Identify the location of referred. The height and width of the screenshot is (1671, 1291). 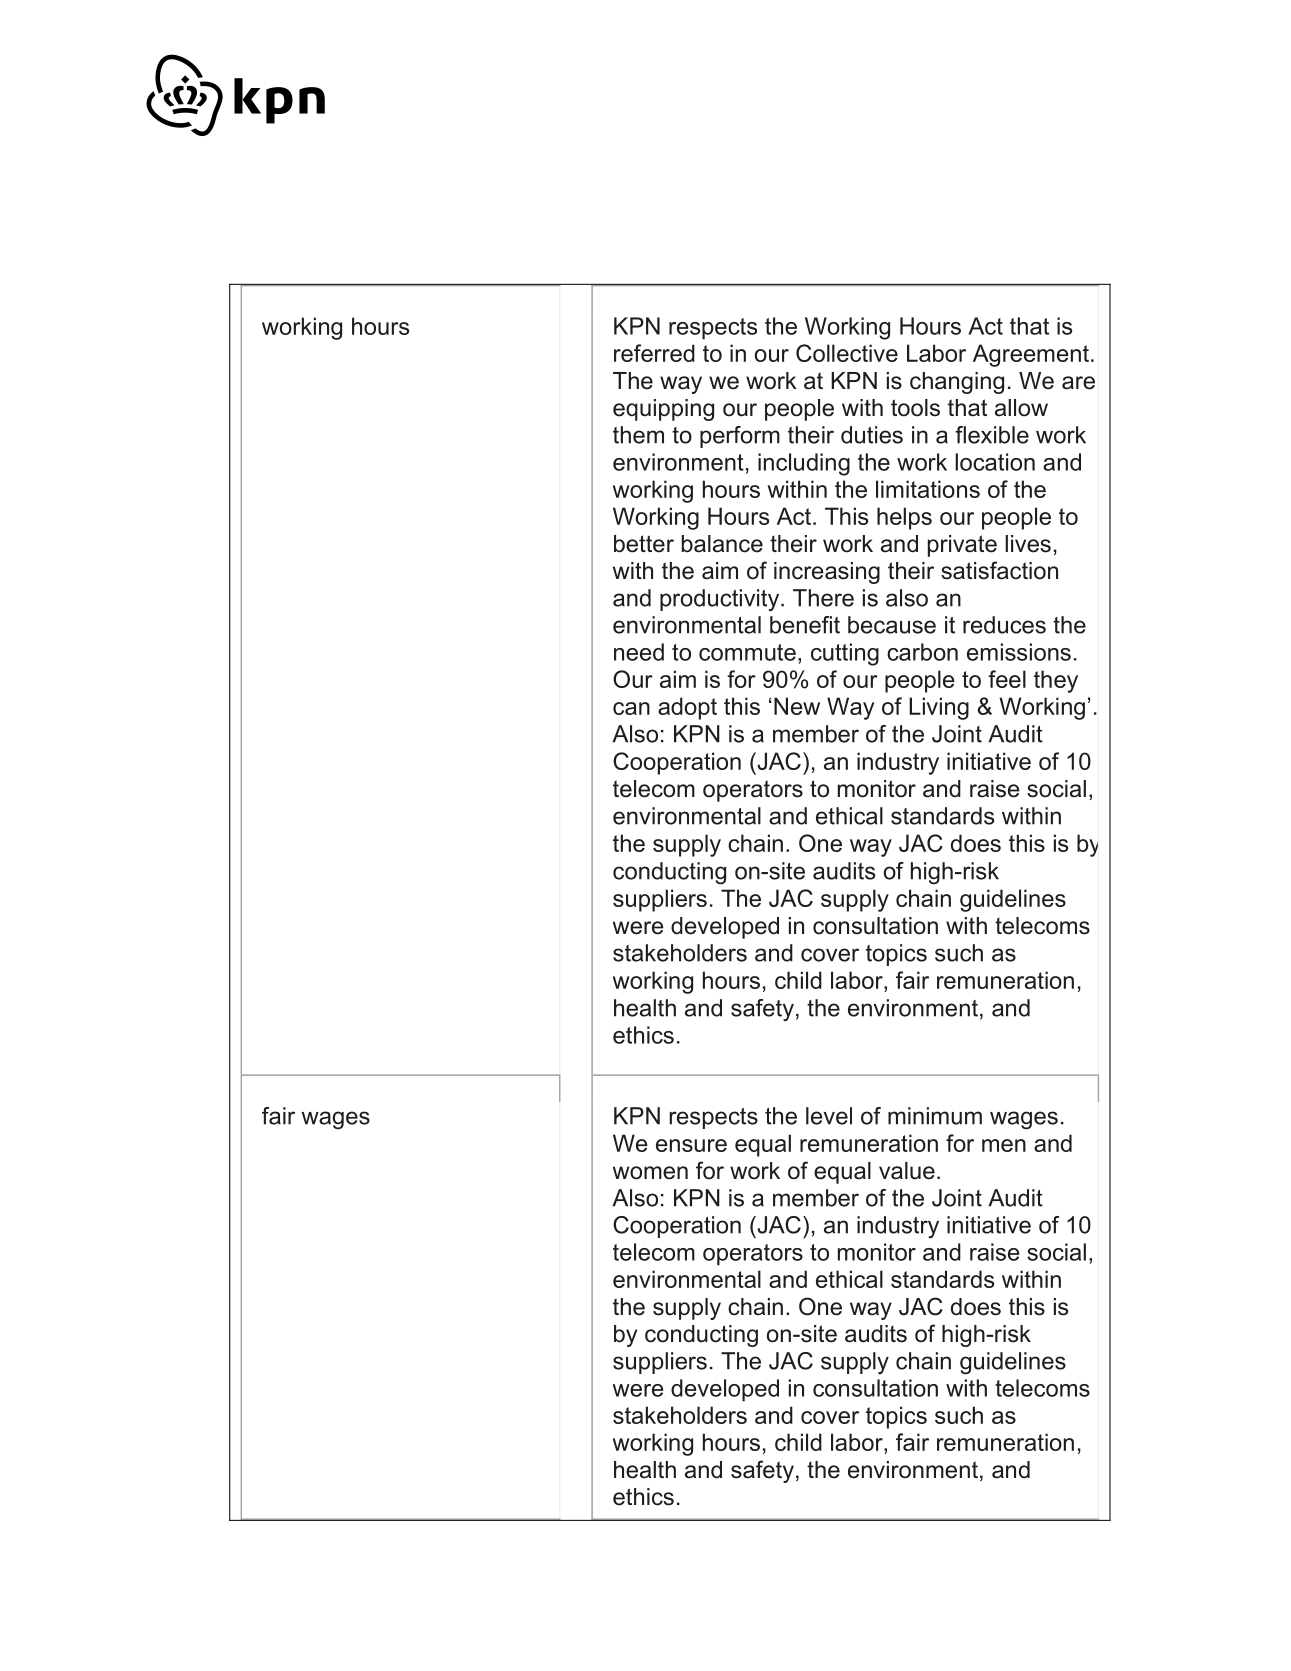
(654, 353).
